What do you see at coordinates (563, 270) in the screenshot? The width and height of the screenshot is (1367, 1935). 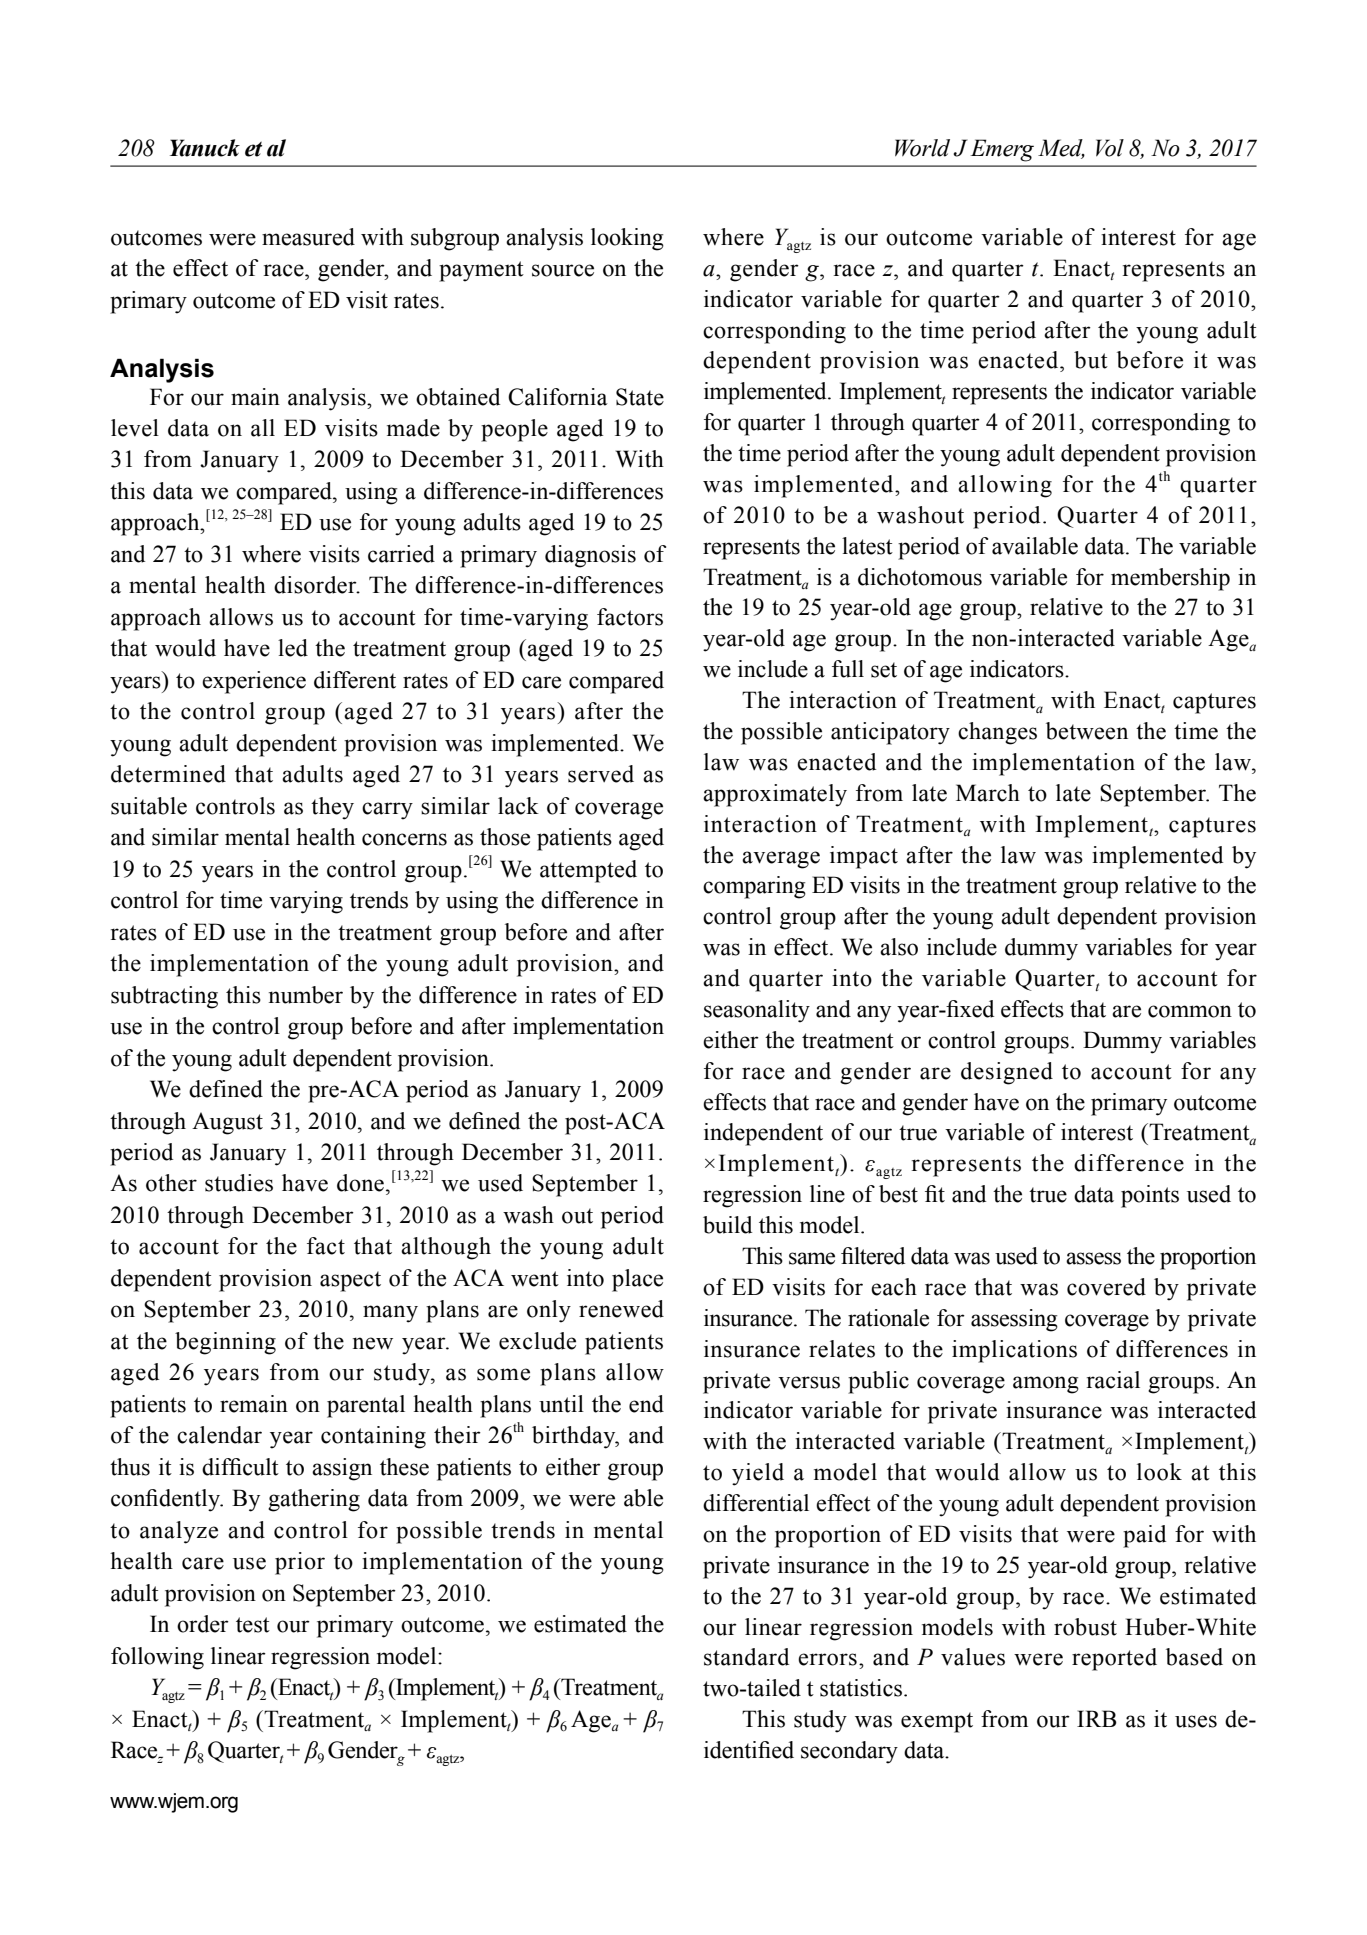 I see `source` at bounding box center [563, 270].
